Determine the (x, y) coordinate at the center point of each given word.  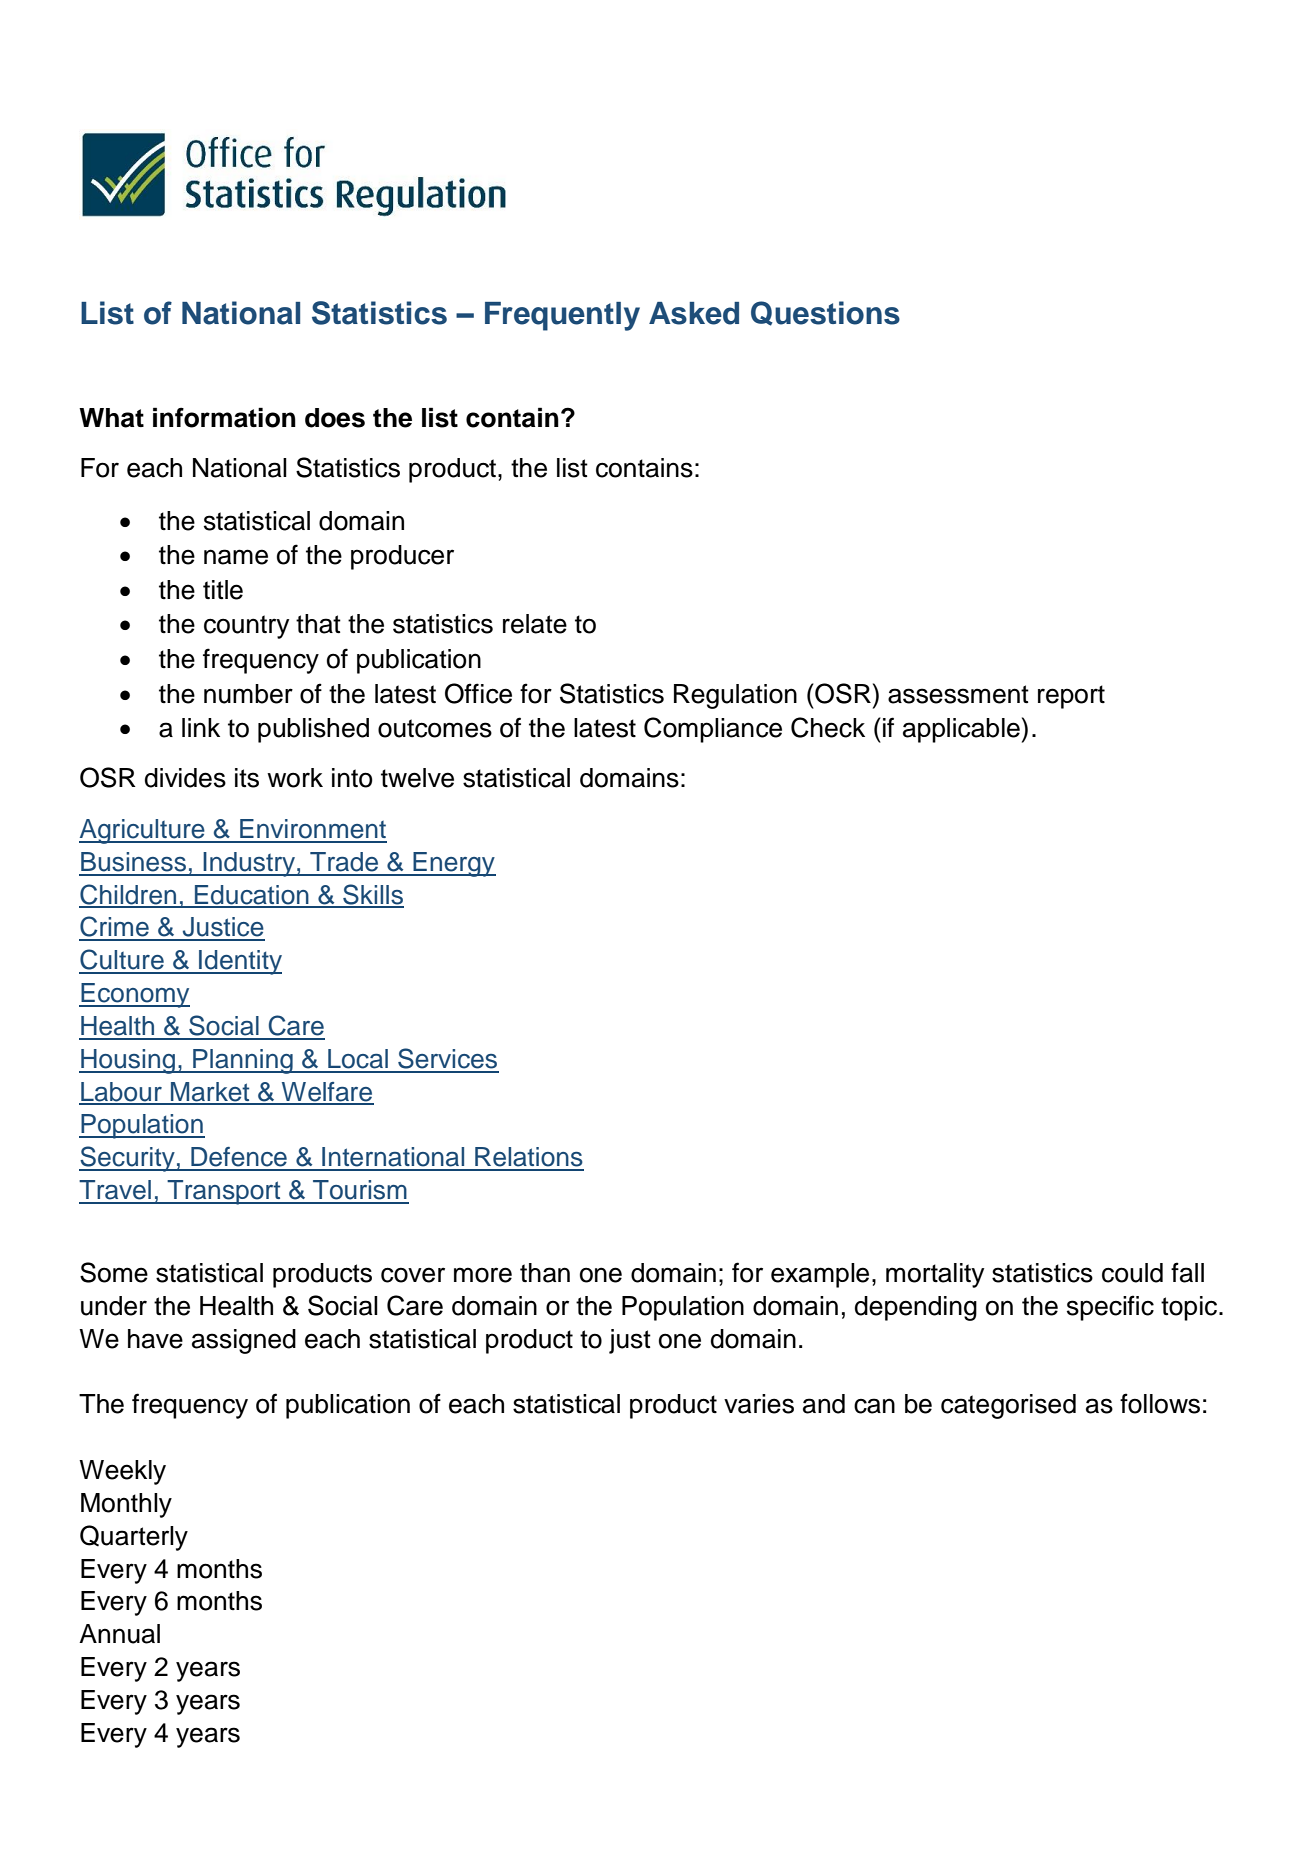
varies (759, 1404)
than (545, 1273)
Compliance (713, 730)
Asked (694, 313)
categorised (1008, 1406)
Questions (825, 313)
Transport (224, 1192)
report (1071, 697)
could (1132, 1273)
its (247, 778)
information (224, 417)
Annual (119, 1634)
